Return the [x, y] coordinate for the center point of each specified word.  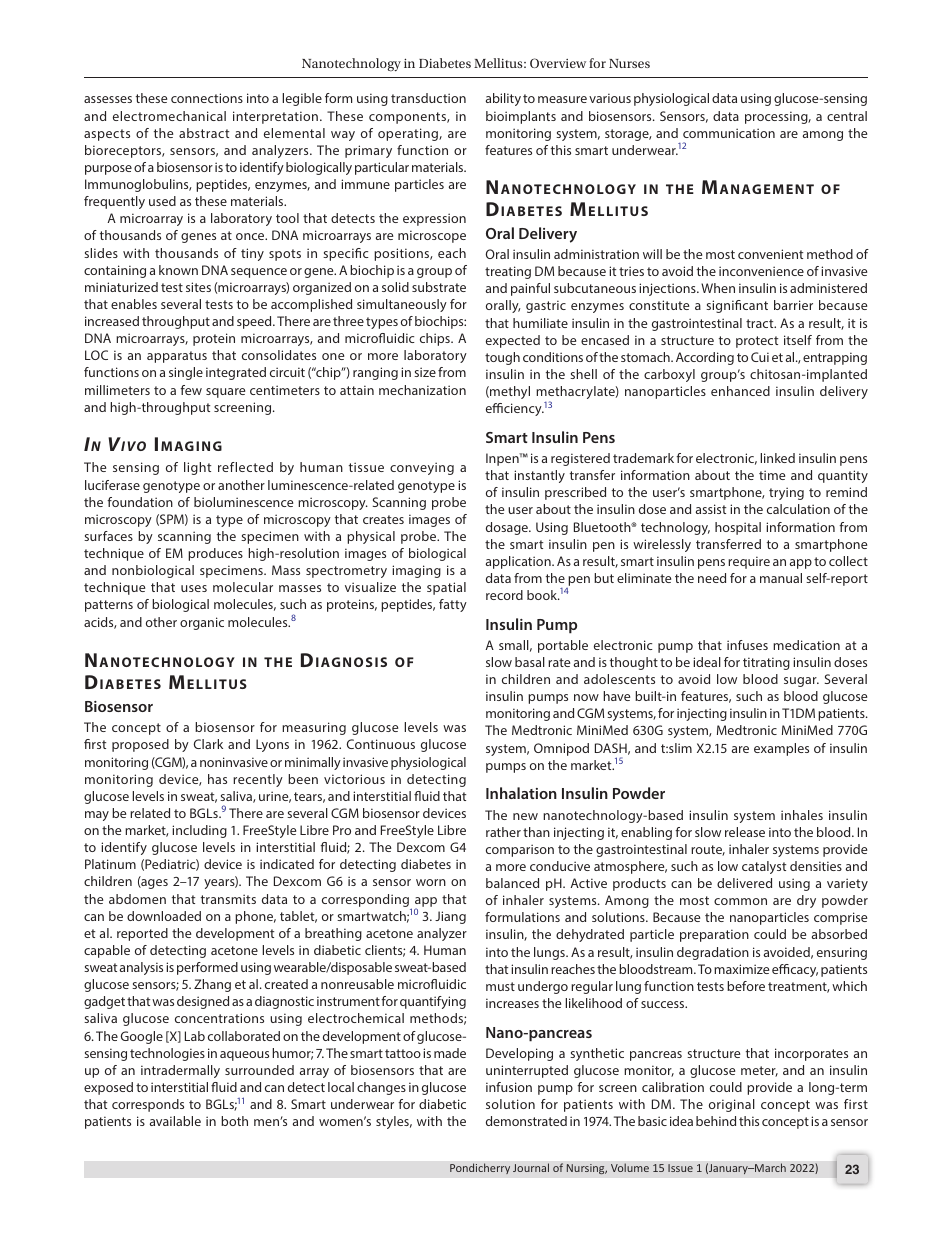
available [175, 1121]
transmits [228, 899]
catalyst [764, 867]
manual [781, 578]
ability [503, 99]
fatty [453, 605]
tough [502, 358]
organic [202, 623]
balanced [512, 883]
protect [757, 342]
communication [729, 133]
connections [207, 98]
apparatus [177, 357]
